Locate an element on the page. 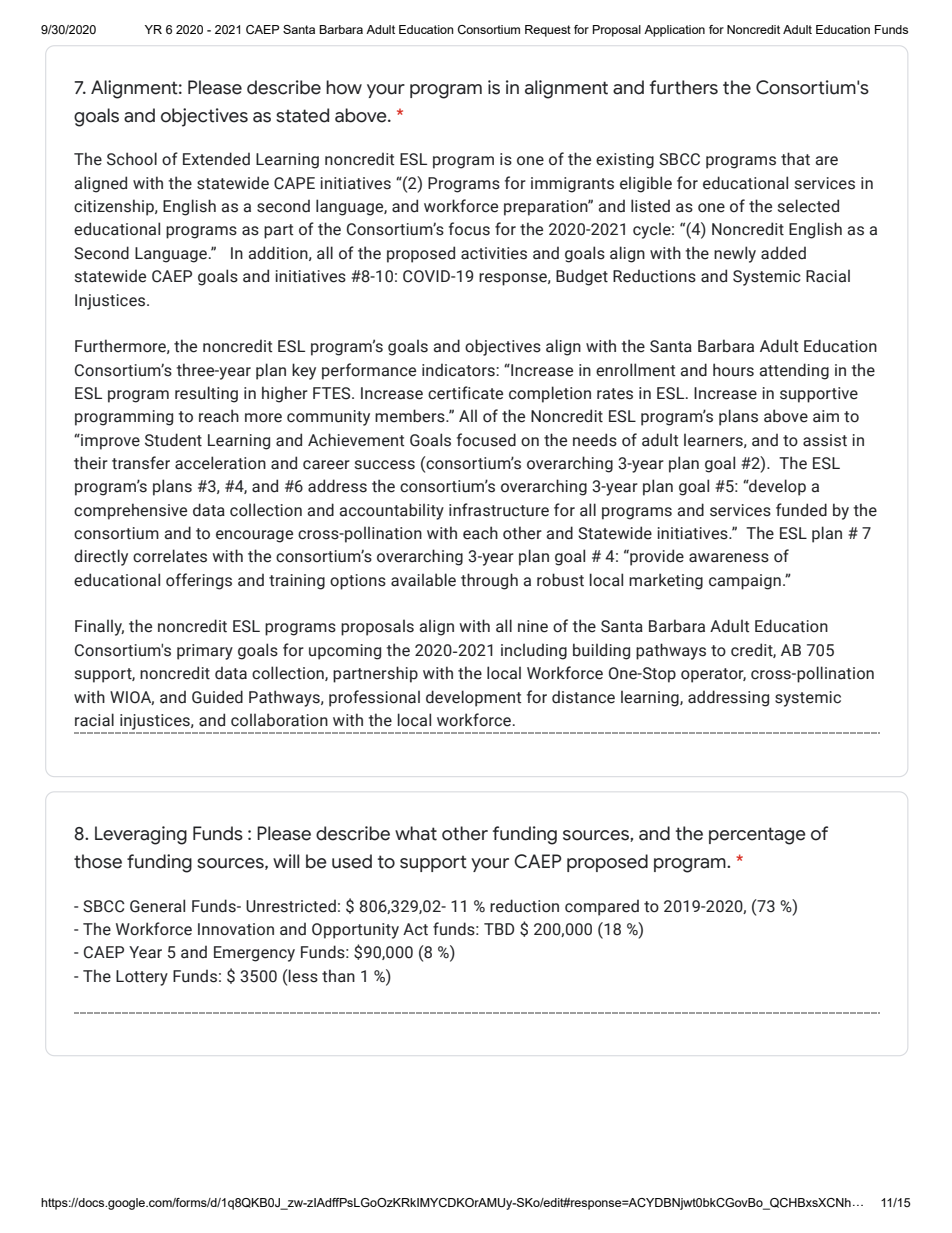 The width and height of the document is (952, 1233). Request is located at coordinates (548, 31).
